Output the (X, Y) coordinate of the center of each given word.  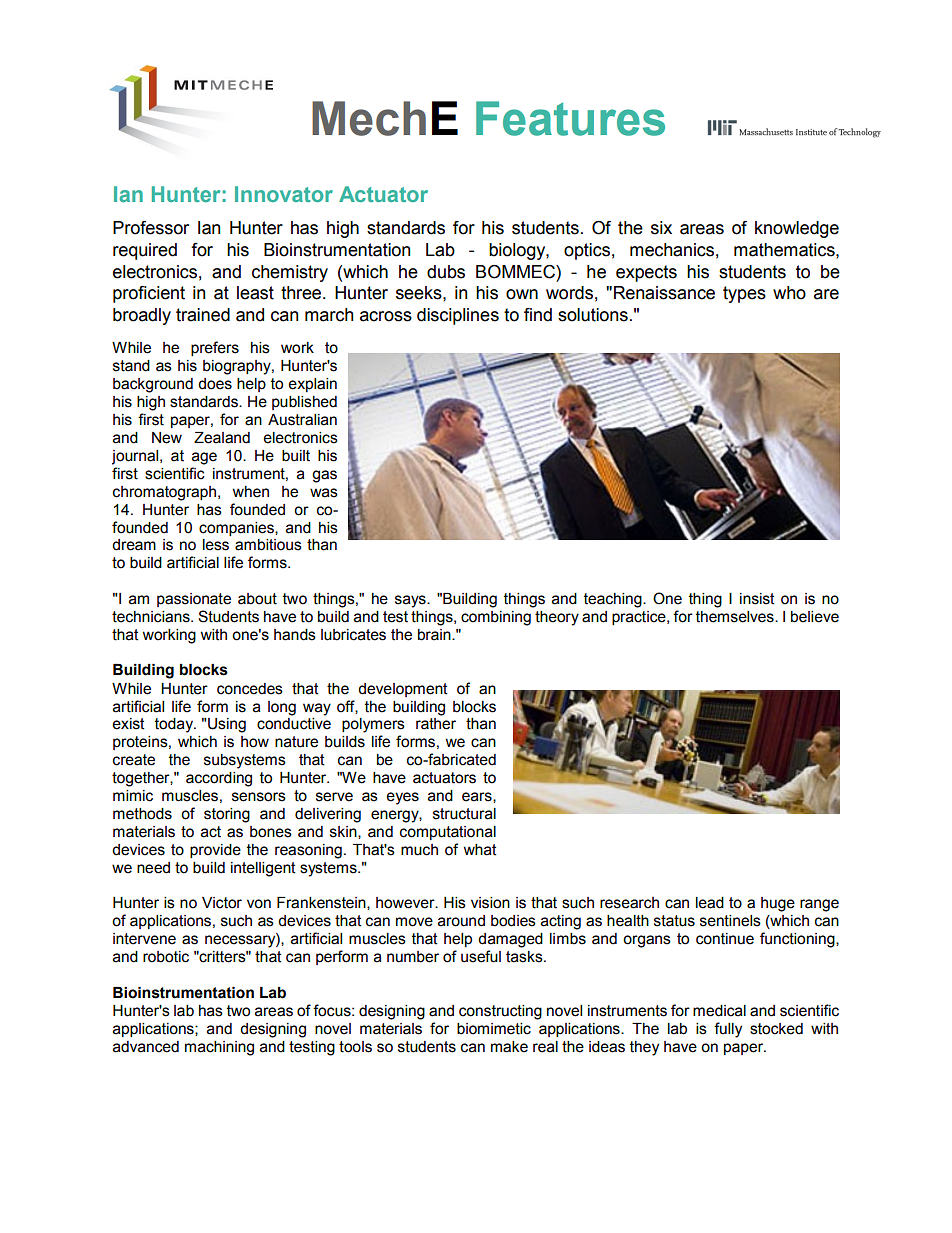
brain (435, 635)
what (480, 850)
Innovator (284, 194)
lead (710, 903)
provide (215, 851)
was (324, 493)
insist (757, 599)
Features (570, 118)
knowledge (797, 229)
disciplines (458, 316)
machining (219, 1048)
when (251, 492)
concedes (250, 689)
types (744, 294)
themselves (736, 617)
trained (203, 315)
